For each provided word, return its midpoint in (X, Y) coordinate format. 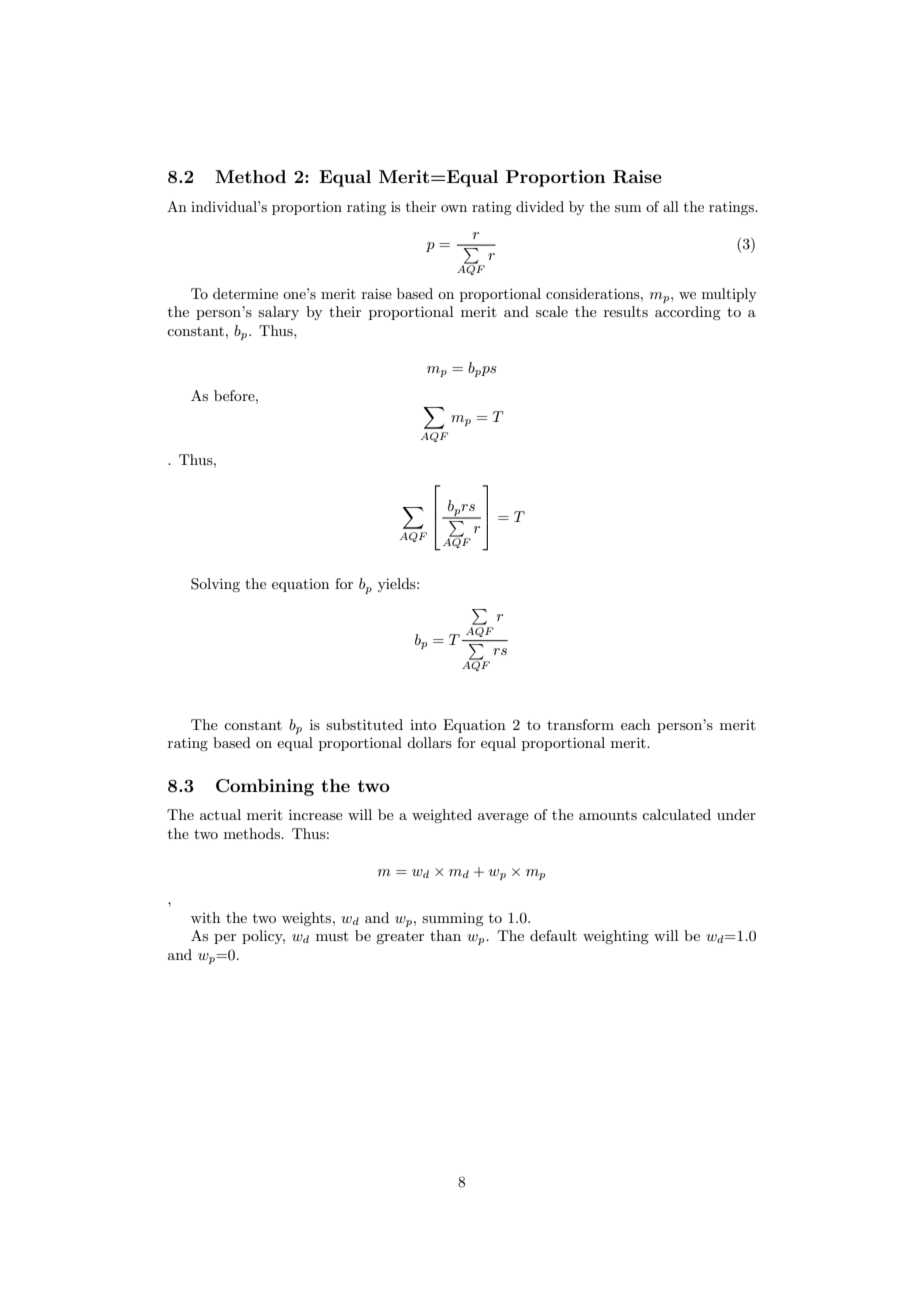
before (235, 395)
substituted (364, 724)
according (688, 313)
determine (245, 293)
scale (552, 311)
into (423, 725)
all (671, 206)
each (636, 724)
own (454, 208)
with (205, 917)
